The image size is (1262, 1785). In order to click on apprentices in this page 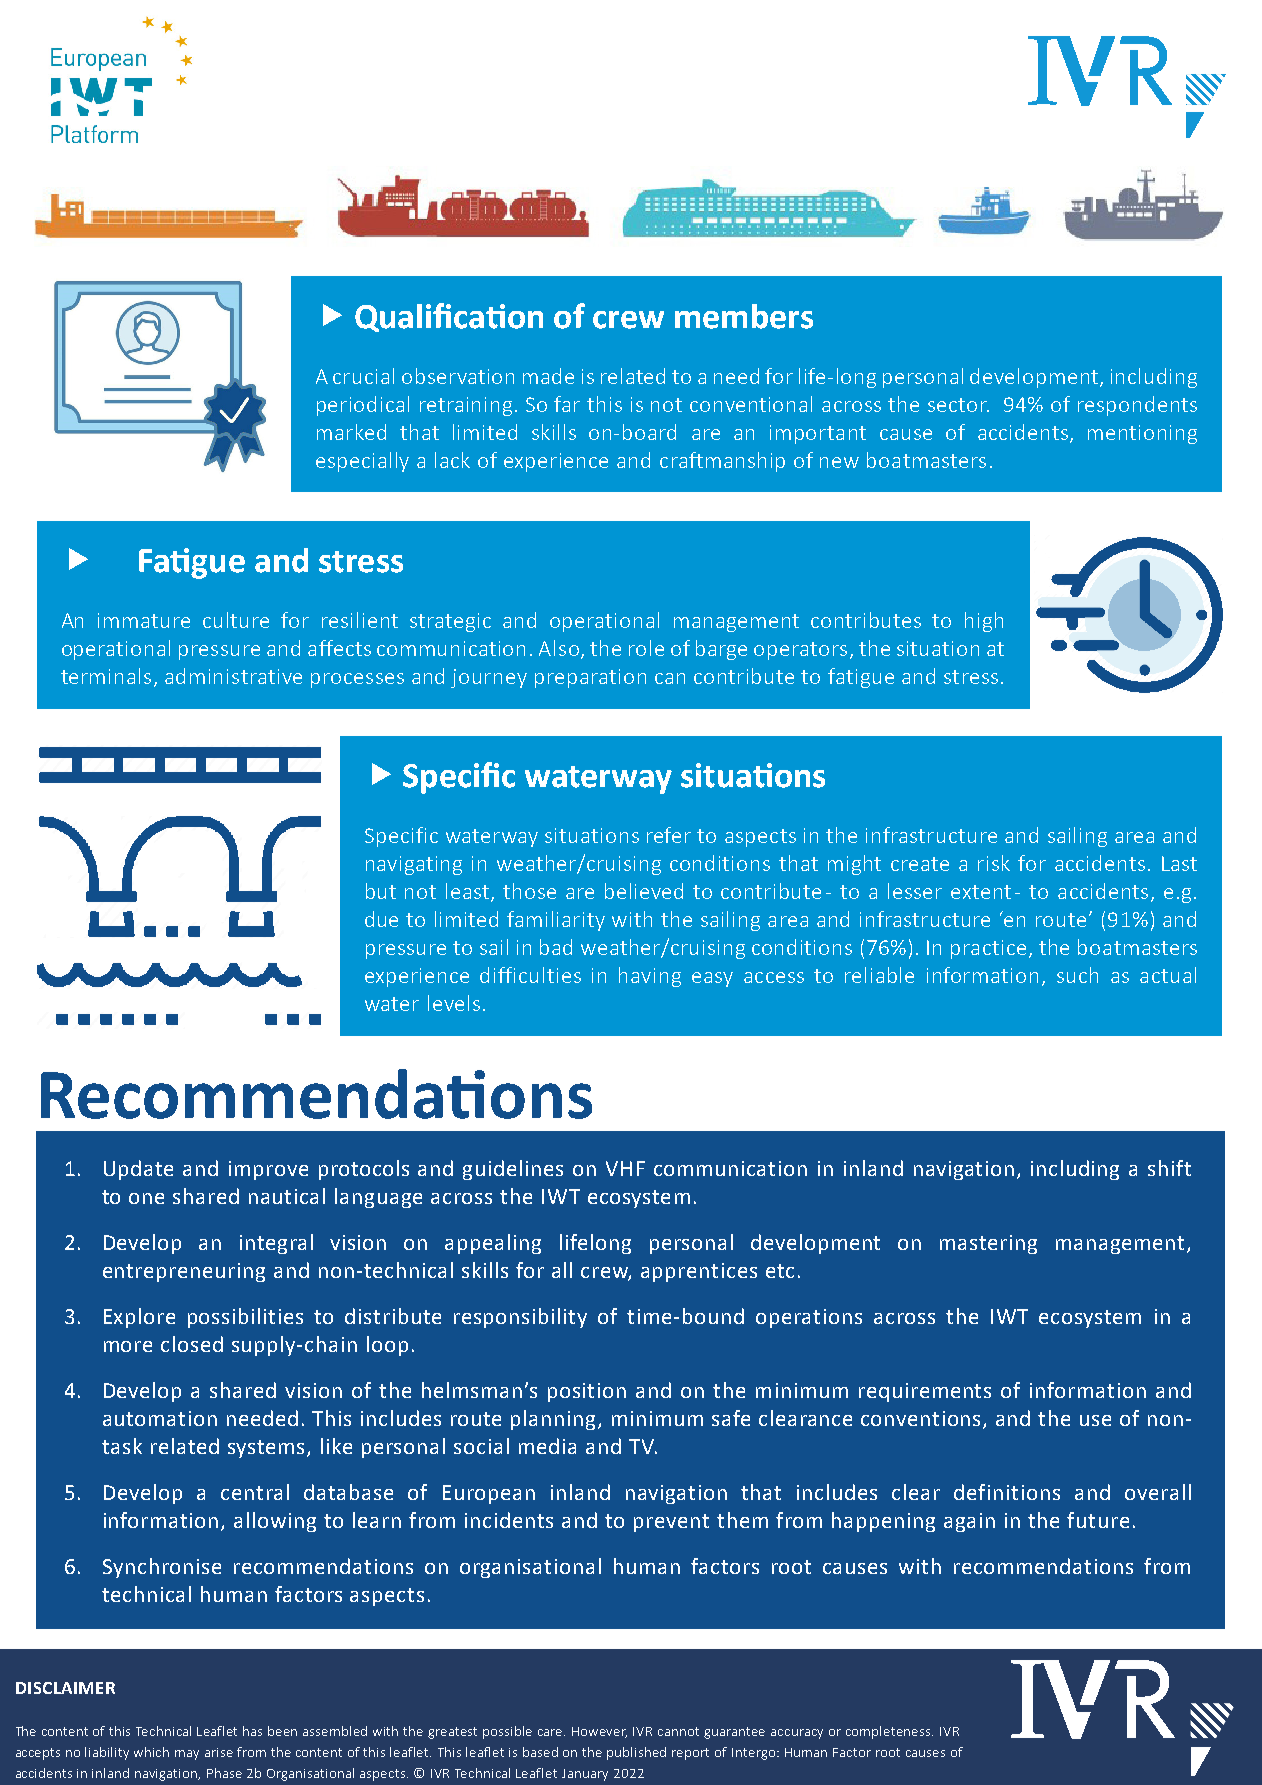, I will do `click(699, 1272)`.
